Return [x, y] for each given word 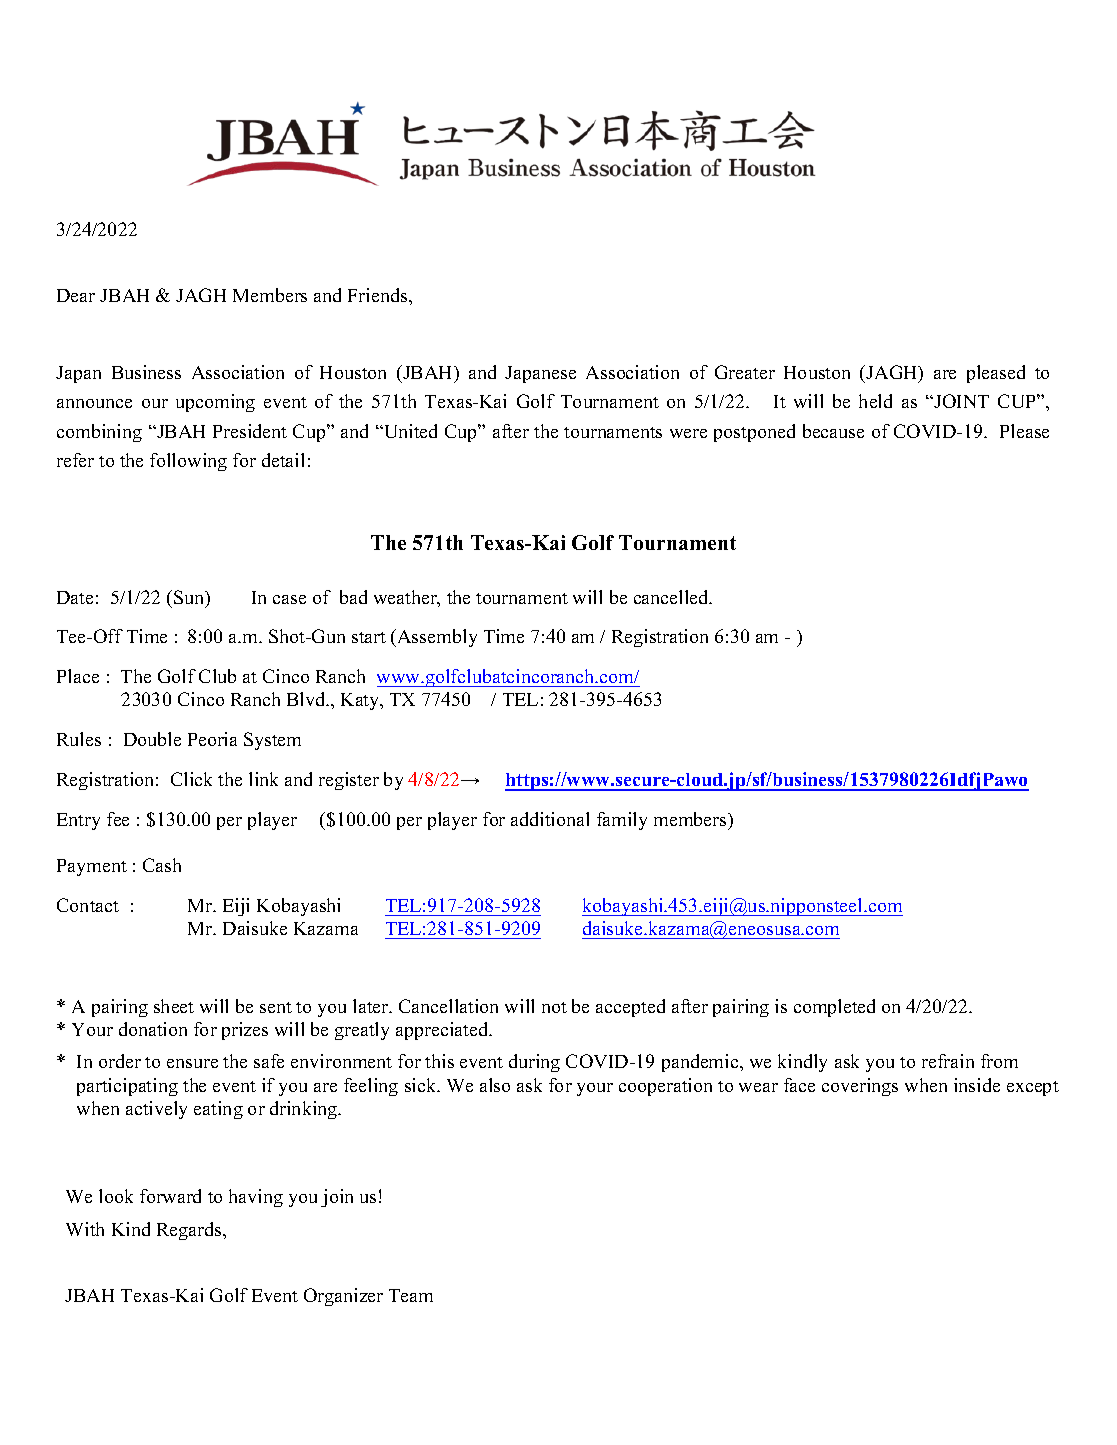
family [622, 821]
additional [550, 819]
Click [191, 779]
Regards [190, 1231]
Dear [76, 295]
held [875, 401]
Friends [379, 295]
